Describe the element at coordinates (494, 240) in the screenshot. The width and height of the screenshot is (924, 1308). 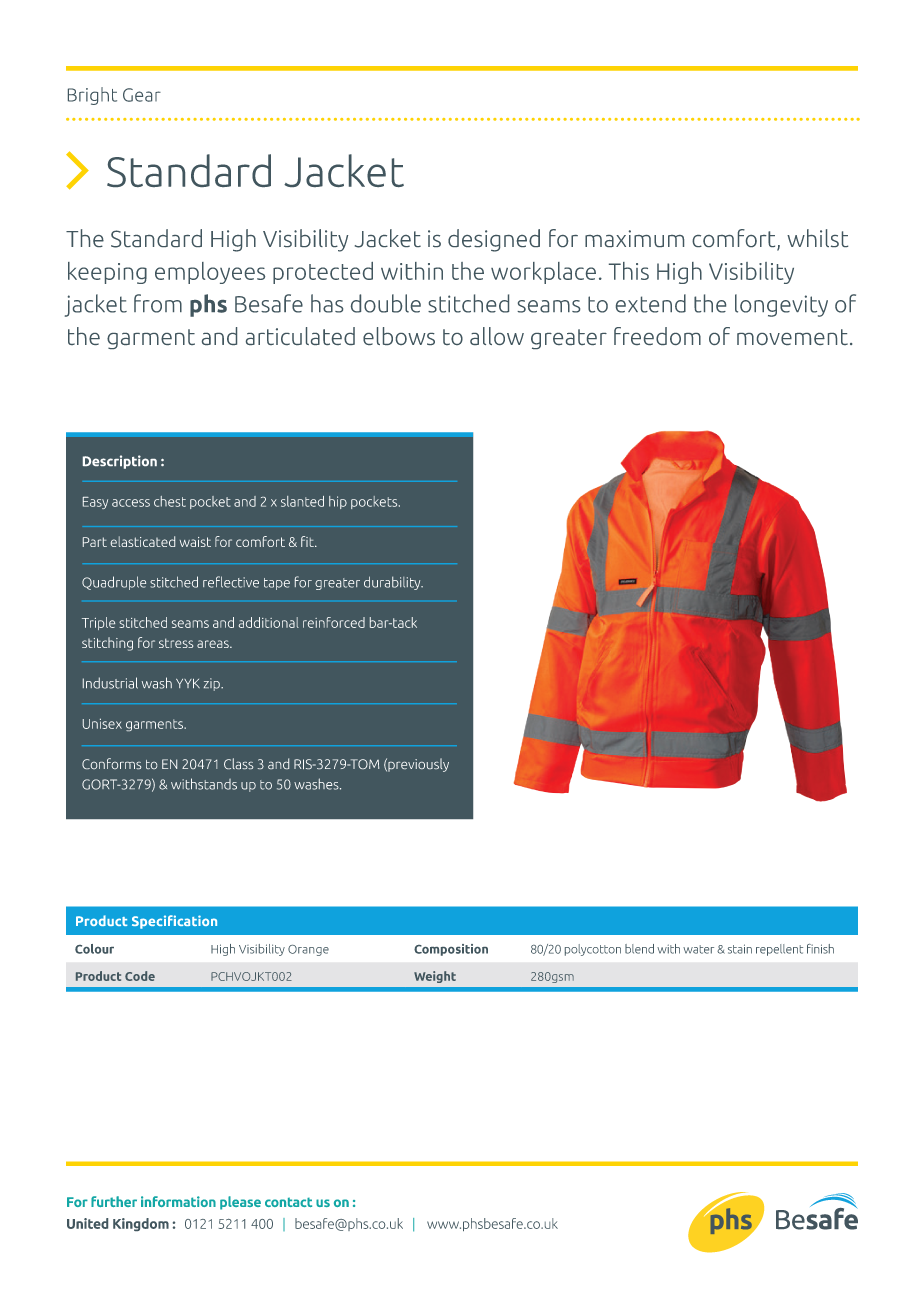
I see `designed` at that location.
